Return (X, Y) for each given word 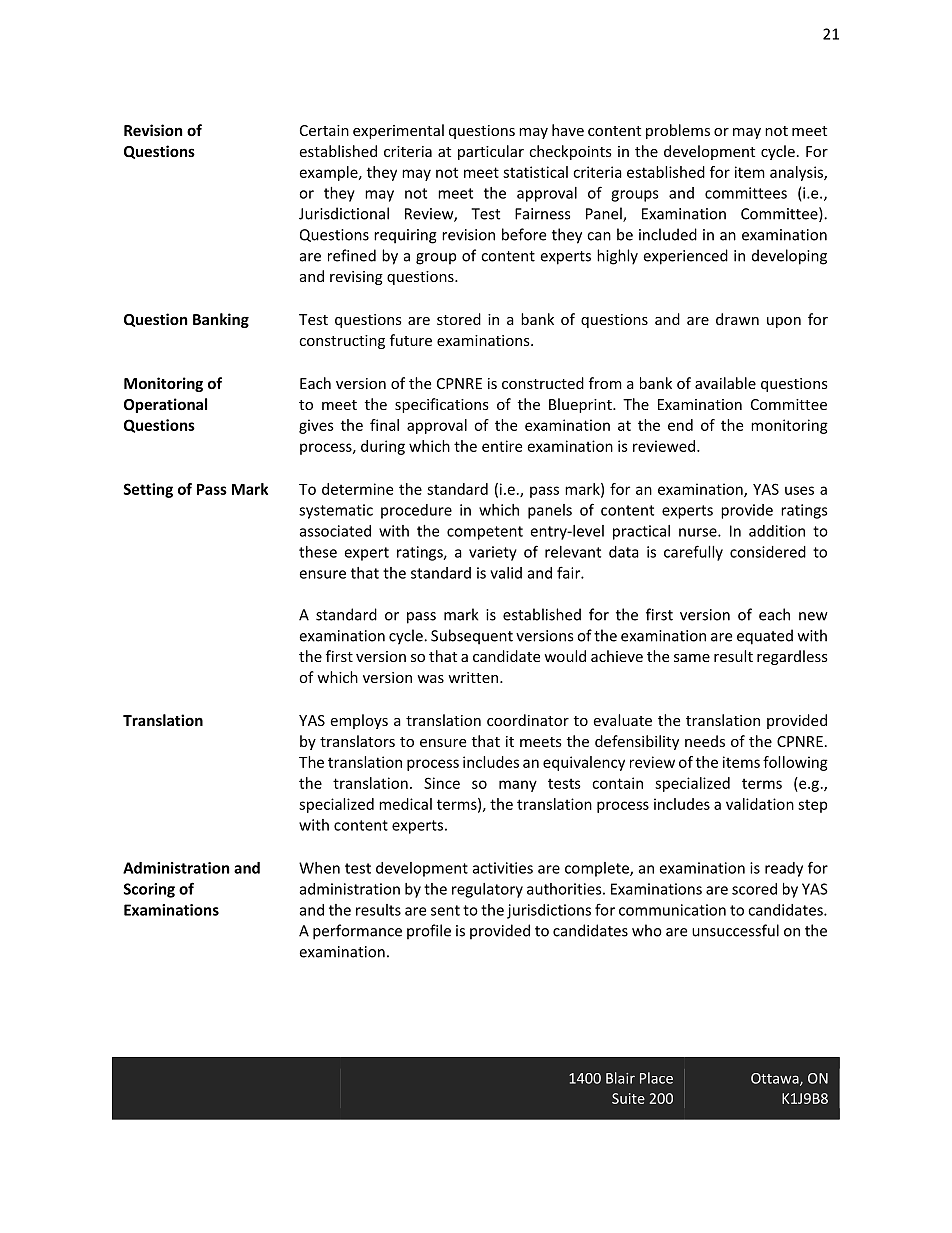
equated (765, 637)
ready (784, 869)
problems (678, 131)
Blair (620, 1078)
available (725, 383)
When (319, 868)
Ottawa (776, 1079)
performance (357, 932)
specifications (442, 405)
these (318, 552)
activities (503, 868)
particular (491, 152)
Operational (165, 405)
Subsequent (472, 637)
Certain (324, 130)
